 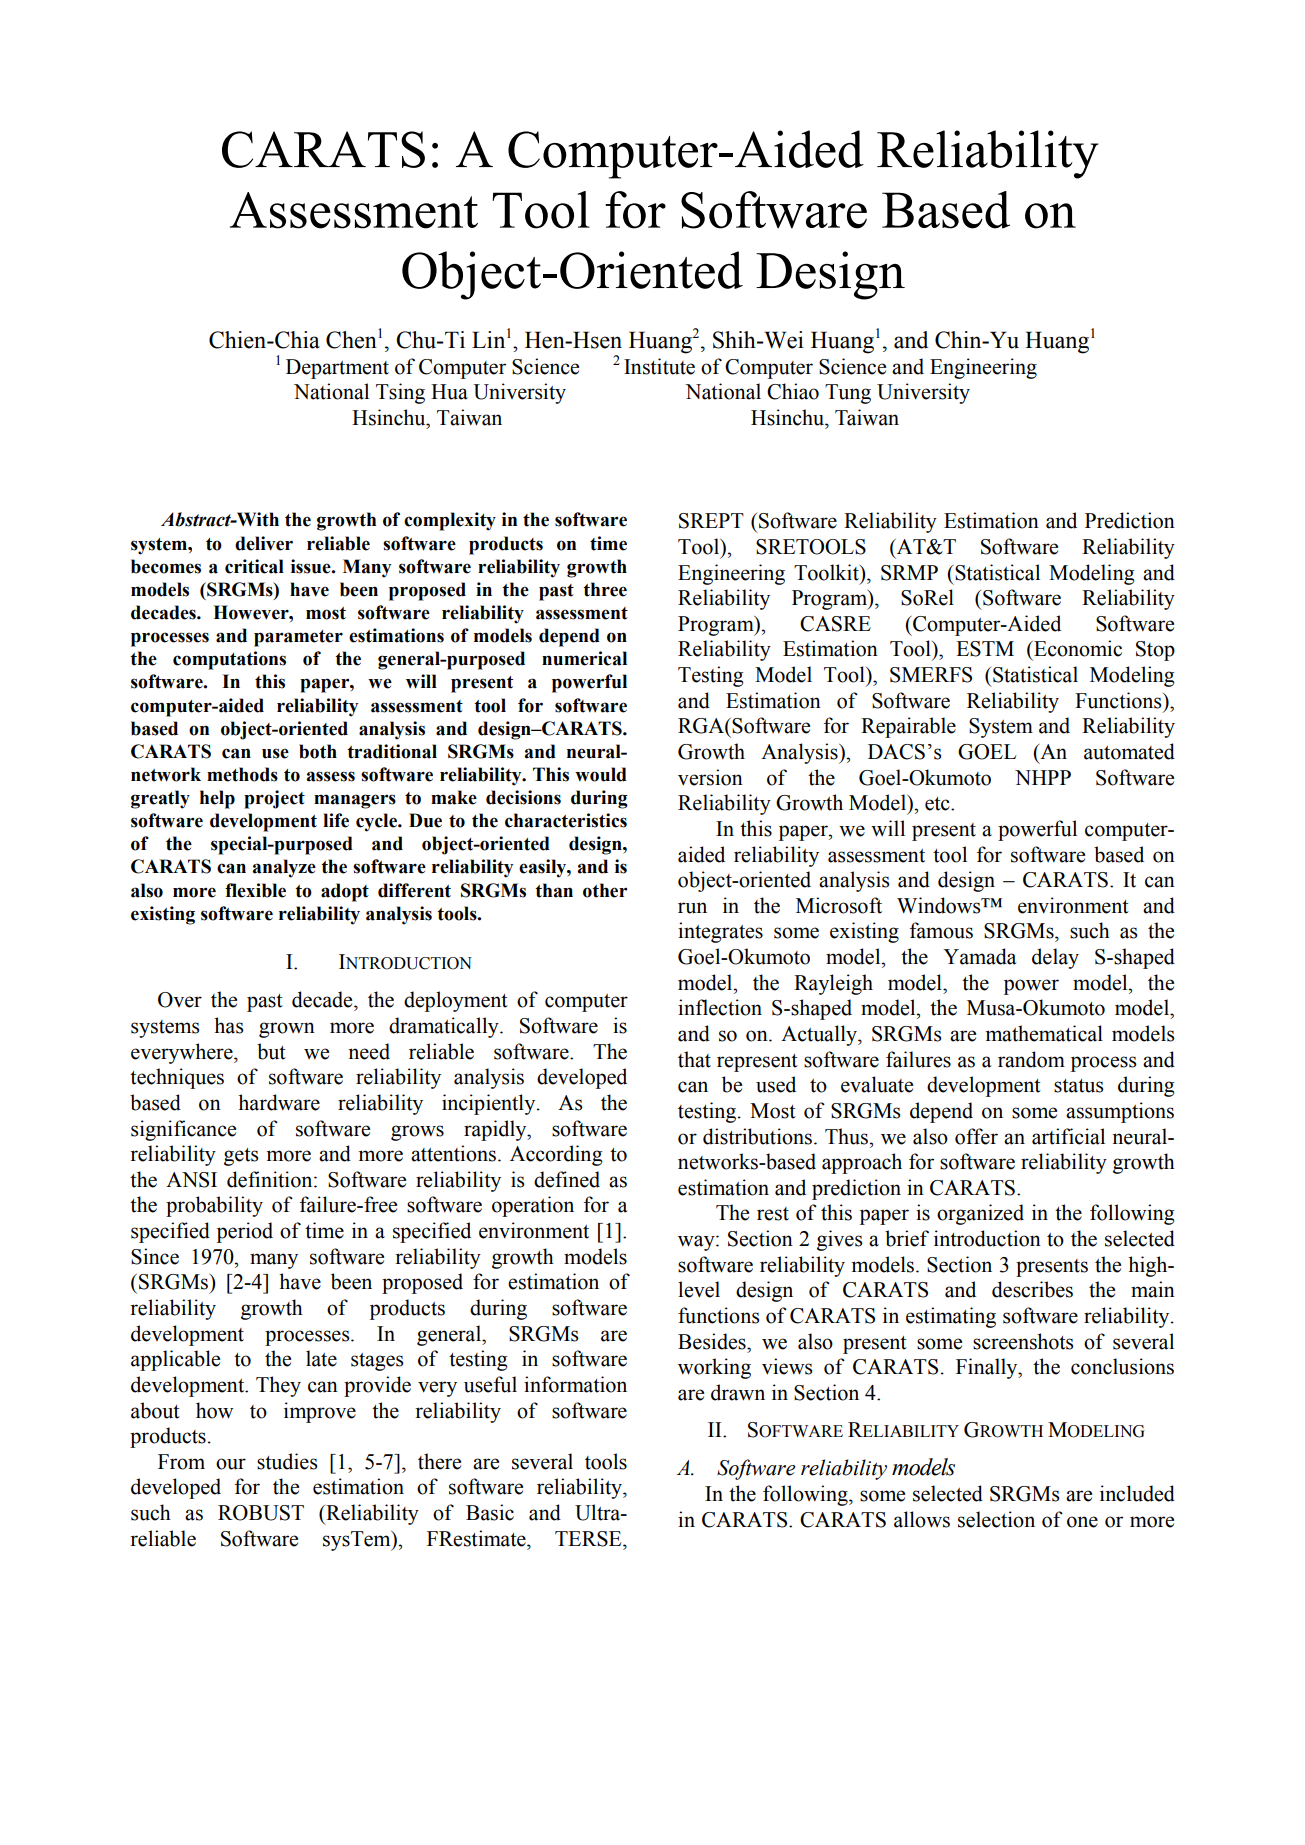 I want to click on selection, so click(x=996, y=1519).
